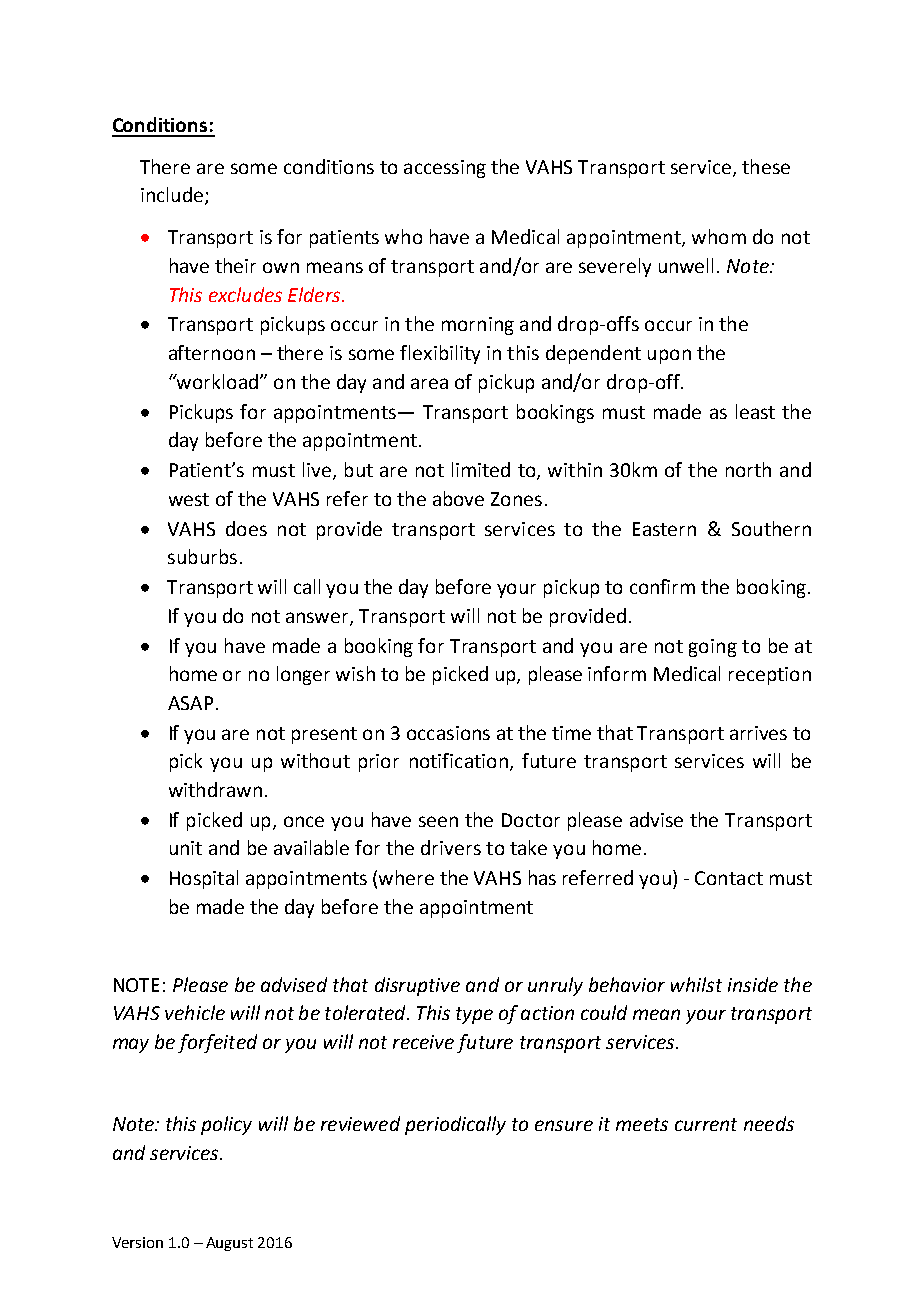 This screenshot has height=1308, width=924. What do you see at coordinates (172, 194) in the screenshot?
I see `include` at bounding box center [172, 194].
